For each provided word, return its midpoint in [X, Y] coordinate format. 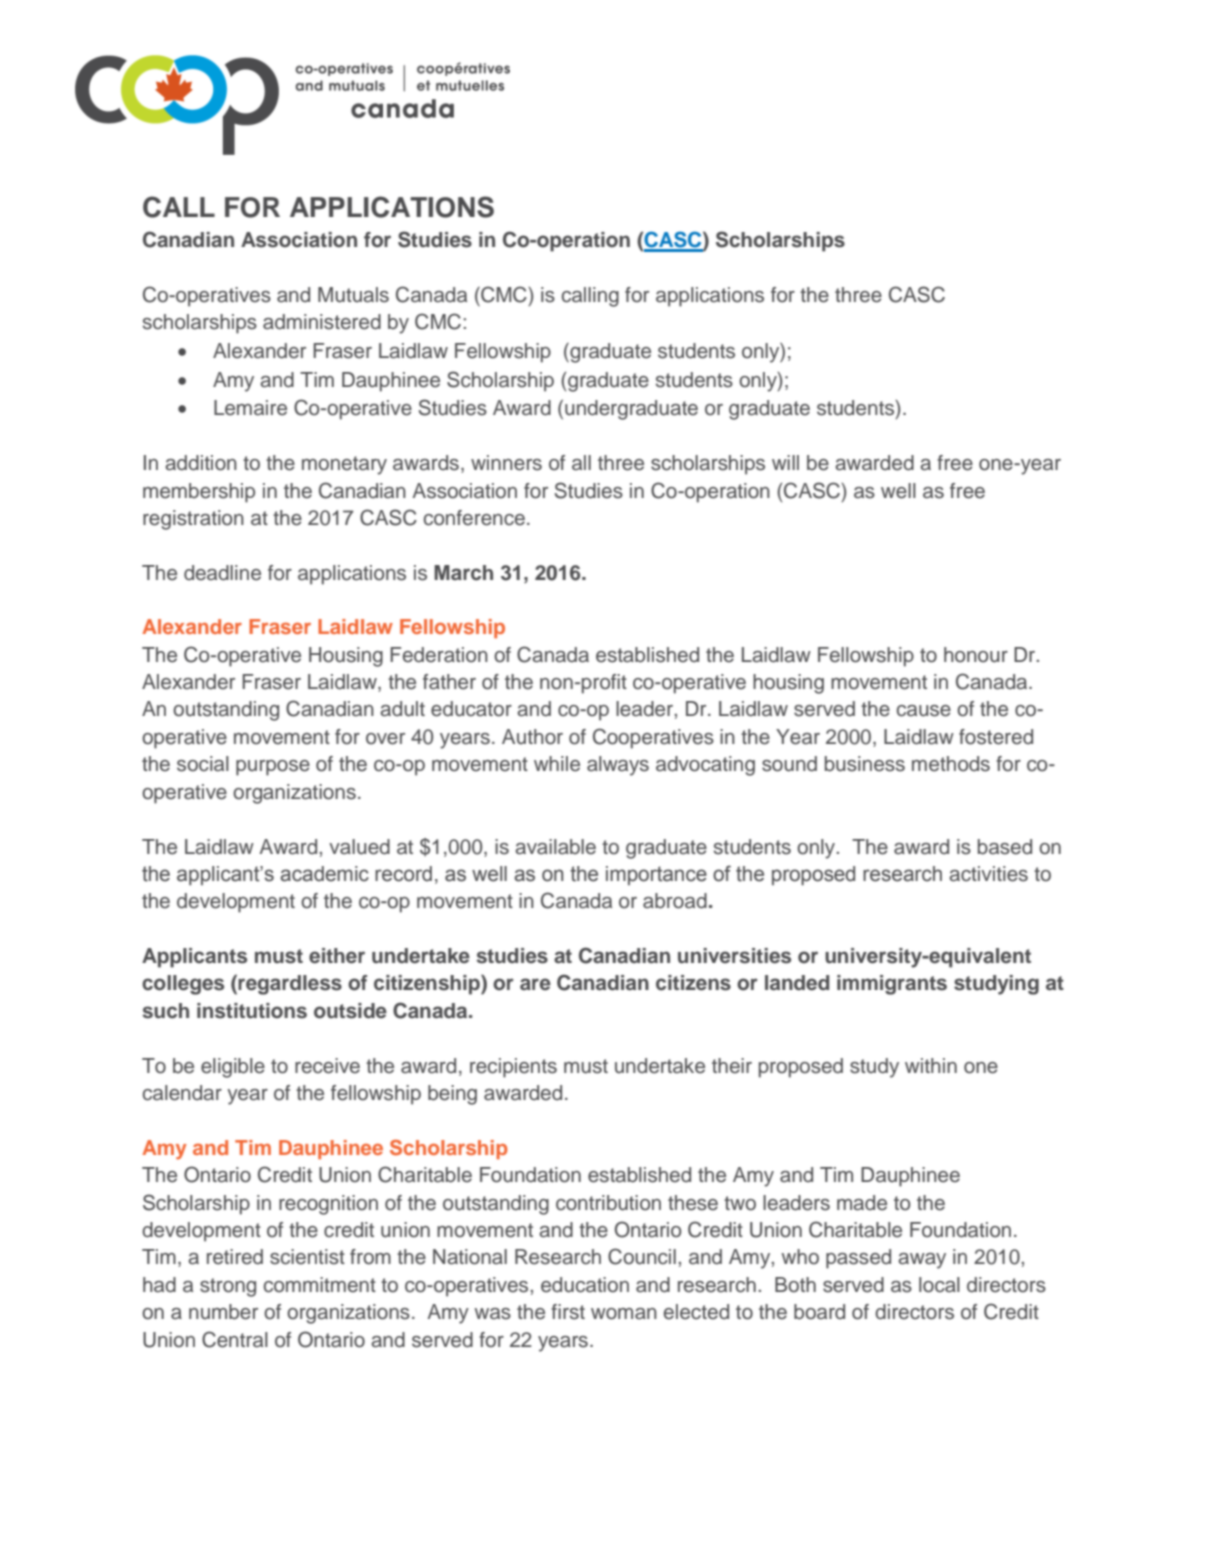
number [223, 1312]
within [931, 1065]
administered [322, 322]
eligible [233, 1068]
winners [506, 463]
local [939, 1285]
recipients [513, 1068]
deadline [222, 573]
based [1005, 847]
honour [976, 655]
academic [324, 874]
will [785, 462]
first [568, 1312]
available [555, 847]
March [463, 573]
